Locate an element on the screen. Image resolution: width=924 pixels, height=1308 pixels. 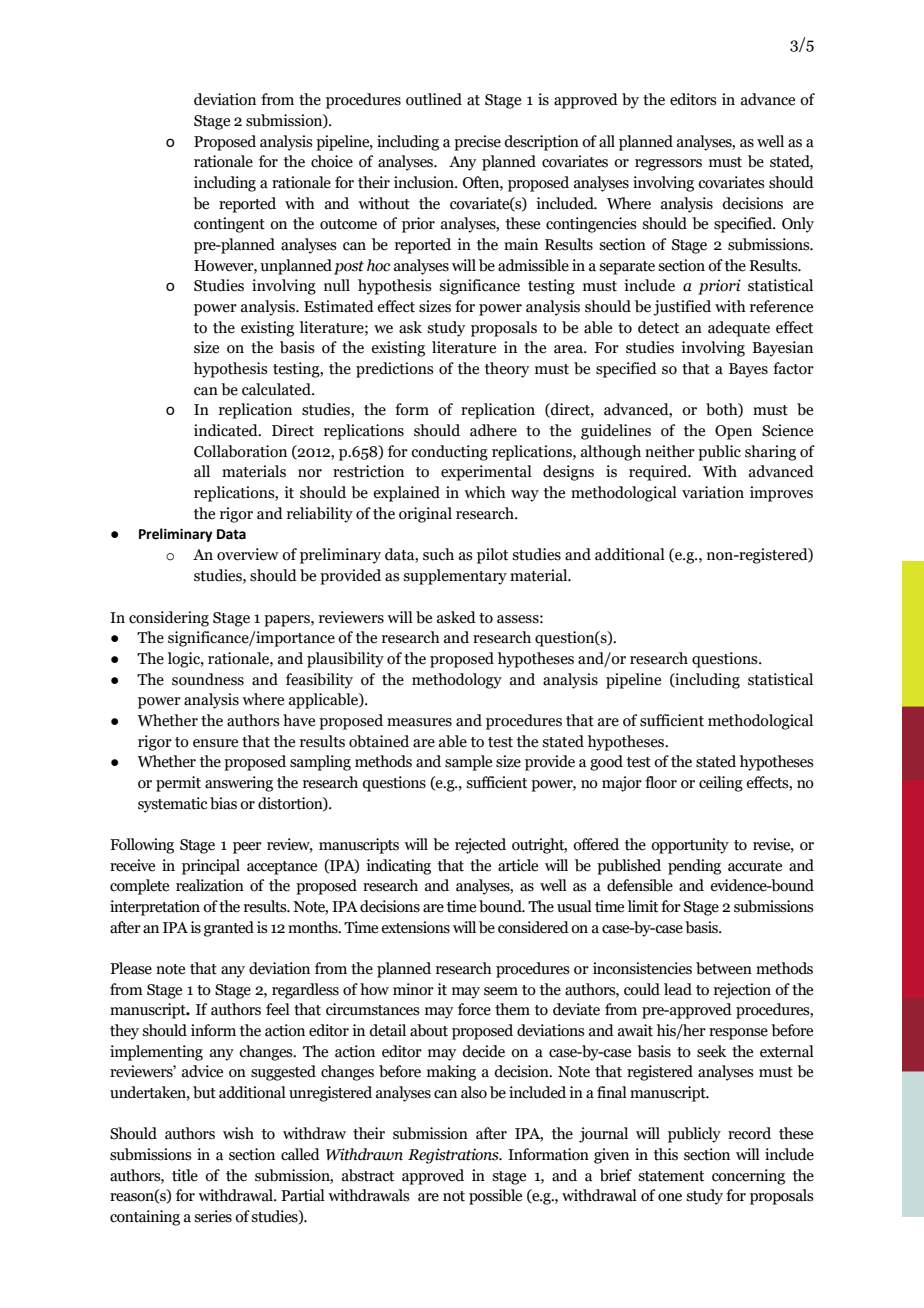
contingent is located at coordinates (229, 225).
